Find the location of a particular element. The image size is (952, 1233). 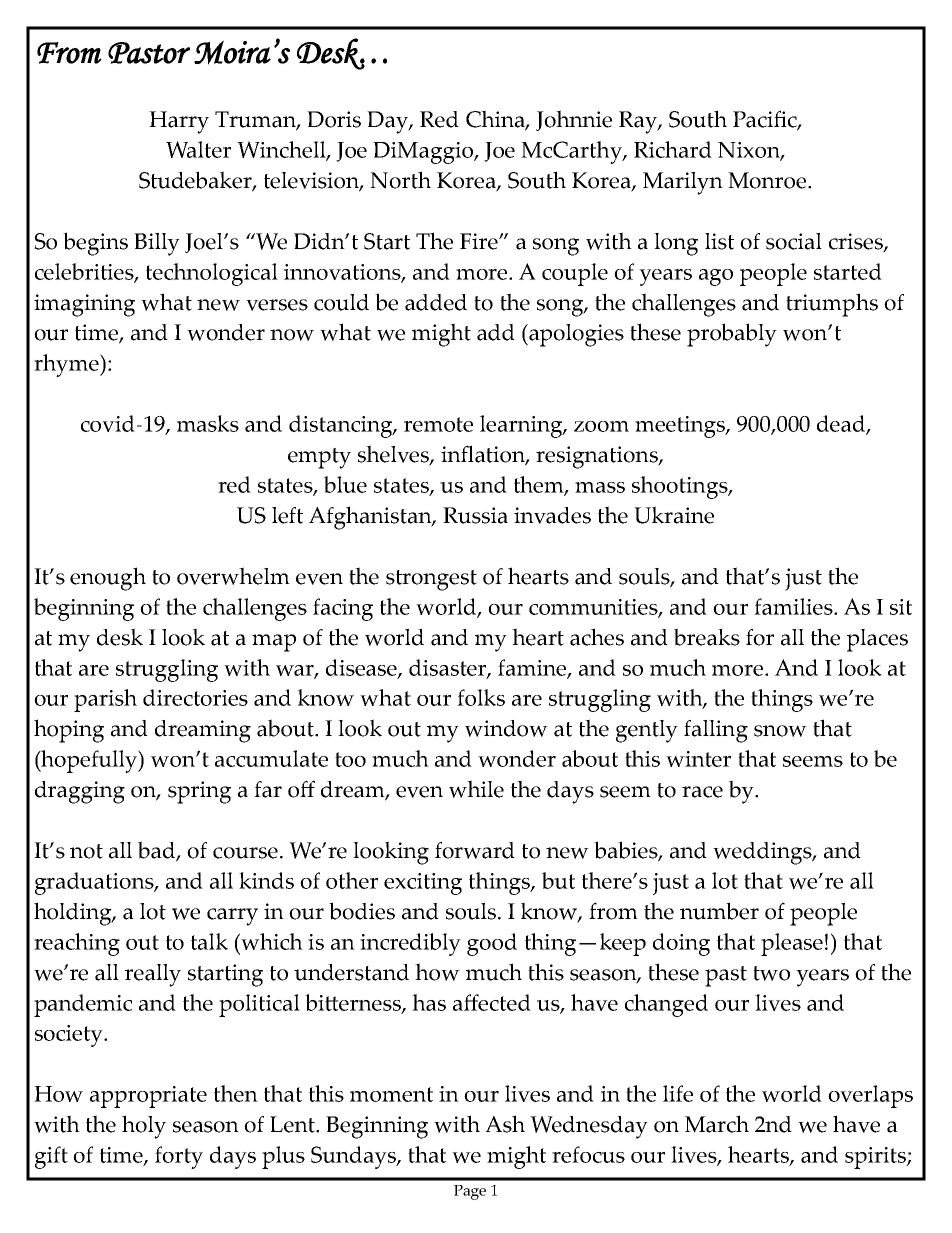

North is located at coordinates (400, 180).
